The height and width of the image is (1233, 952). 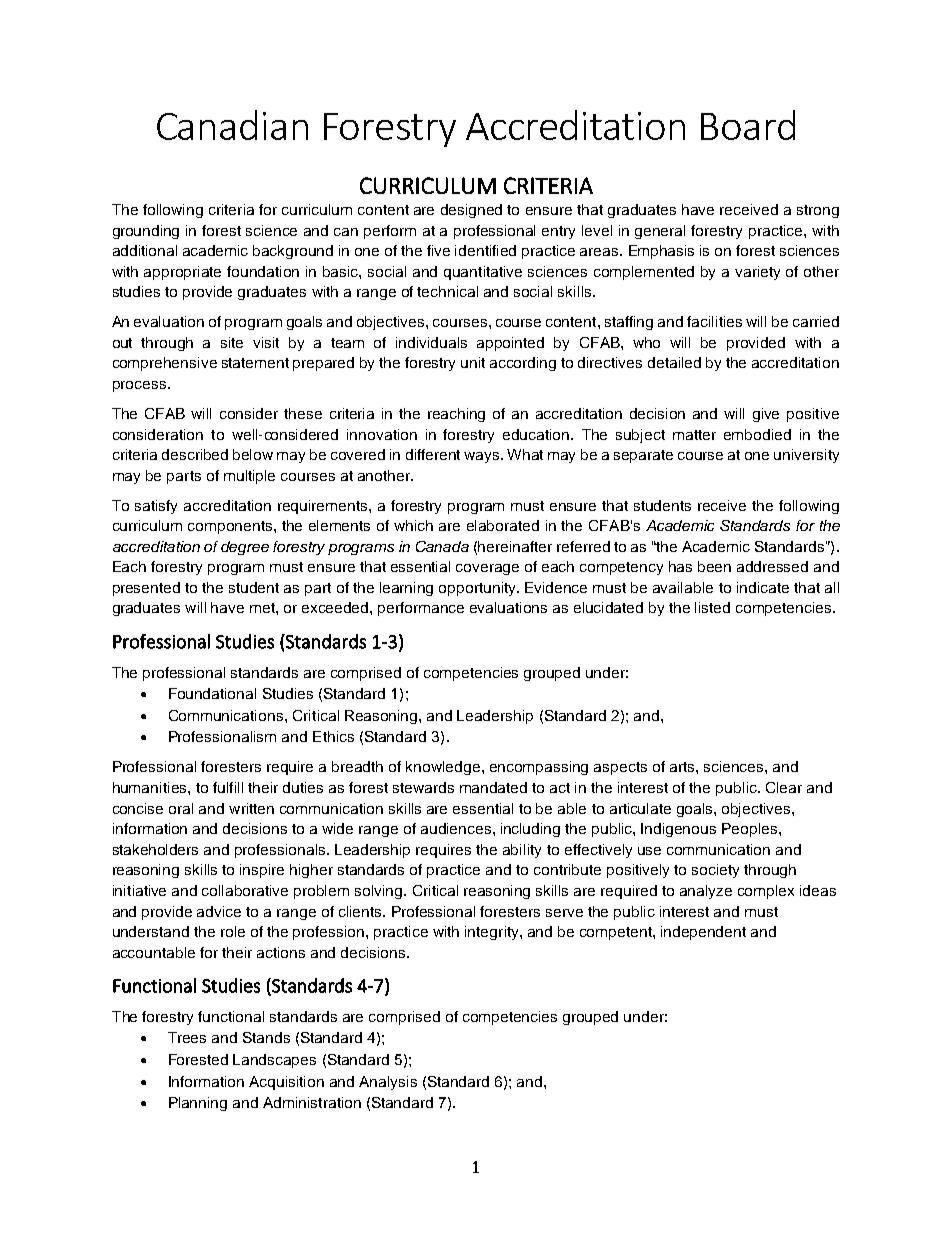 I want to click on Board, so click(x=748, y=125).
